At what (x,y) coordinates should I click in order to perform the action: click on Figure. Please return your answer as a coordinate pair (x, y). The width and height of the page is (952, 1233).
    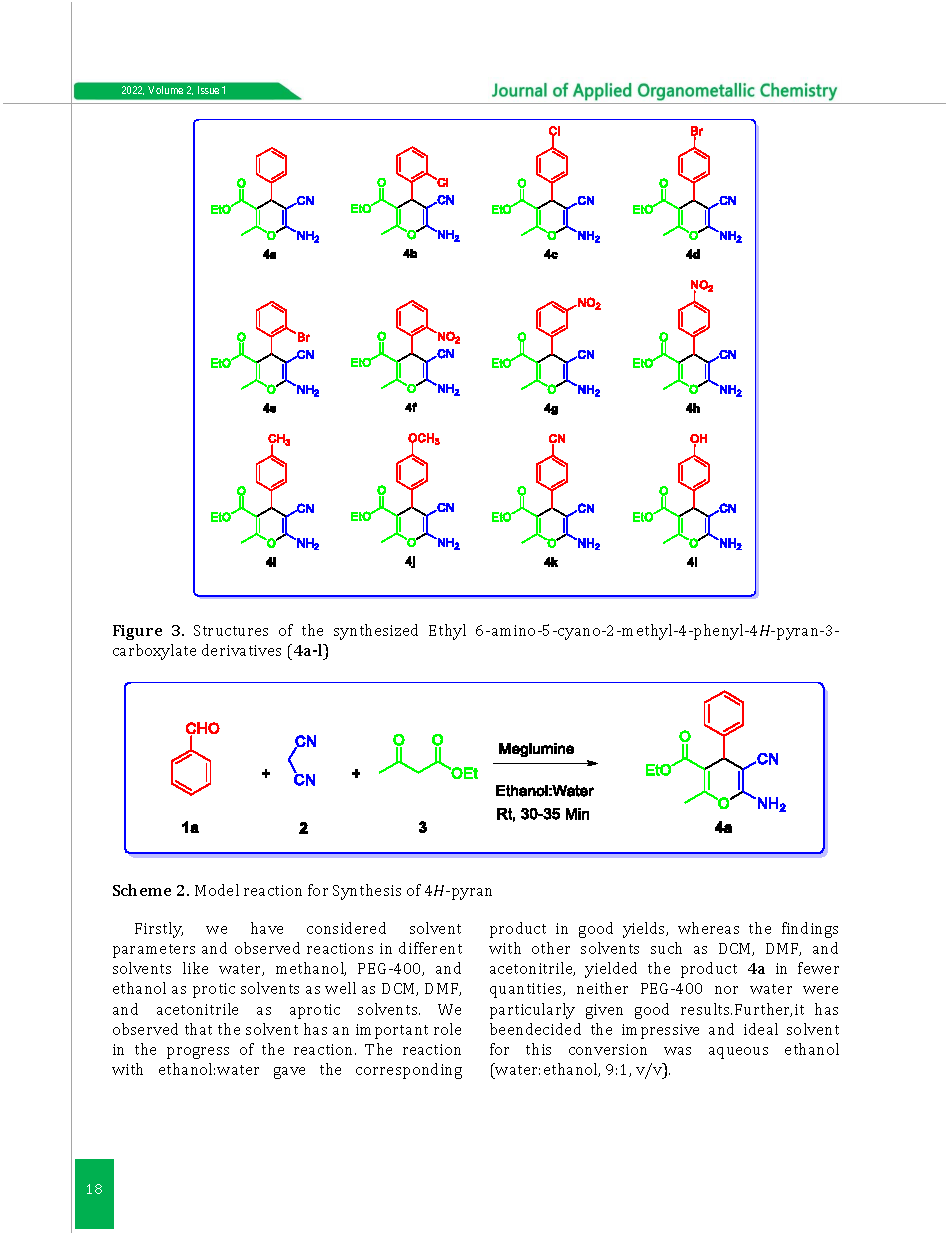
    Looking at the image, I should click on (137, 632).
